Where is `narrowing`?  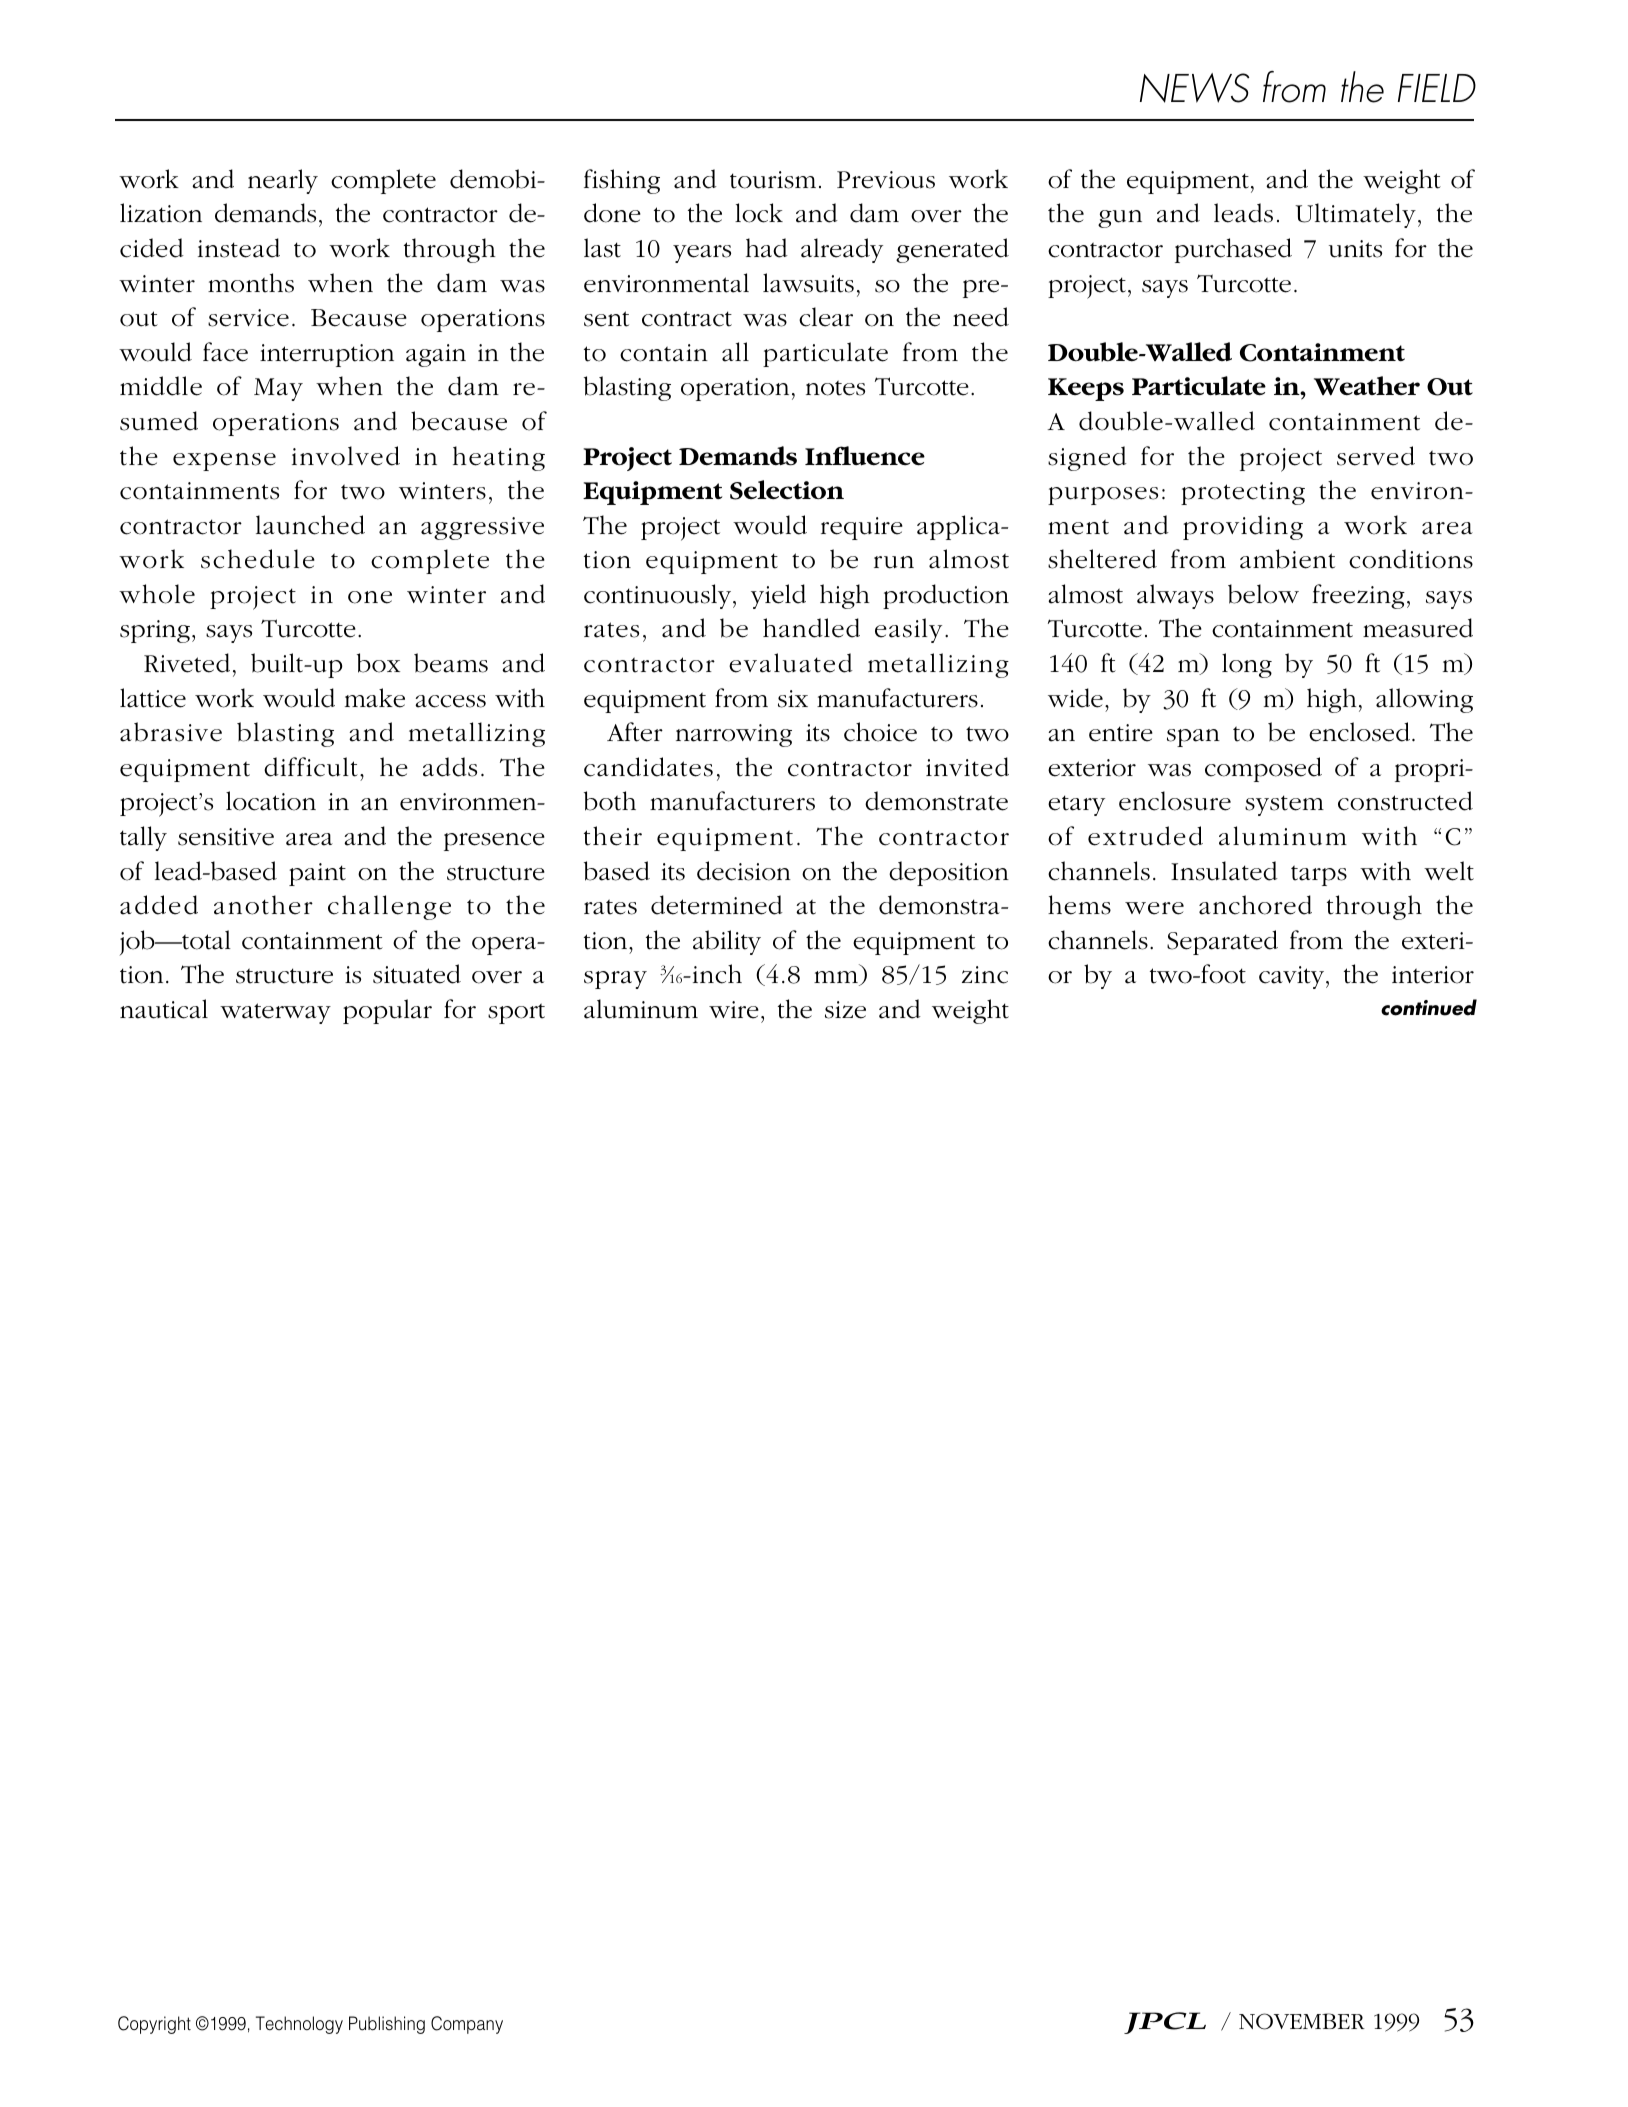 narrowing is located at coordinates (734, 735).
